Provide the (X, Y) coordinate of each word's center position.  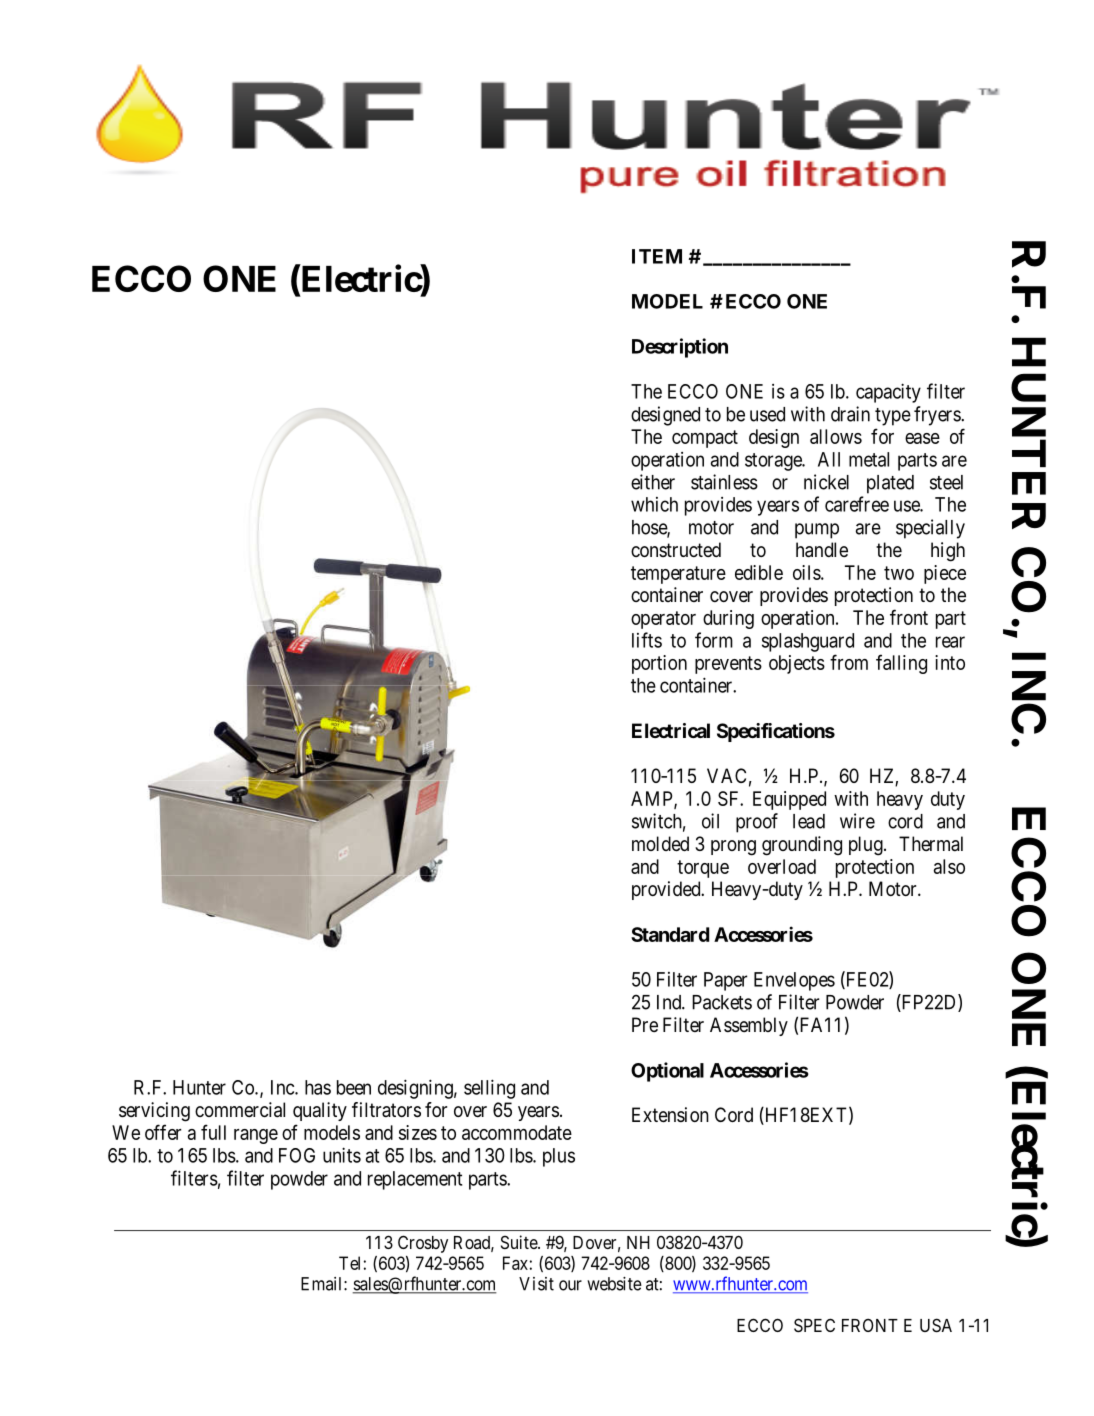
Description (680, 348)
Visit (536, 1284)
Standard (670, 934)
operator (663, 620)
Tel (349, 1263)
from (849, 662)
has (318, 1087)
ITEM (657, 256)
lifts (647, 640)
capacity (888, 393)
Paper (725, 981)
